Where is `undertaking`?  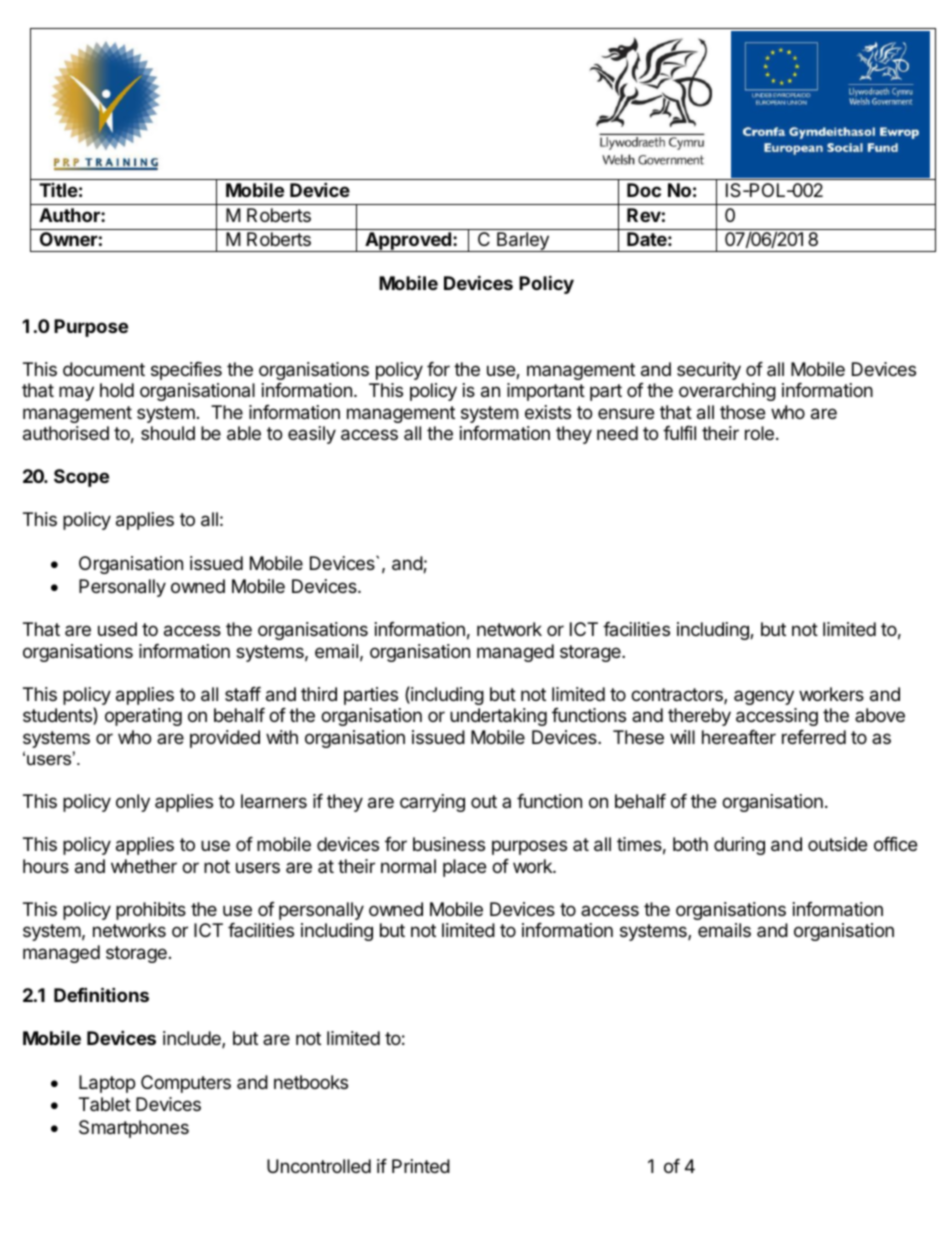 undertaking is located at coordinates (498, 717).
